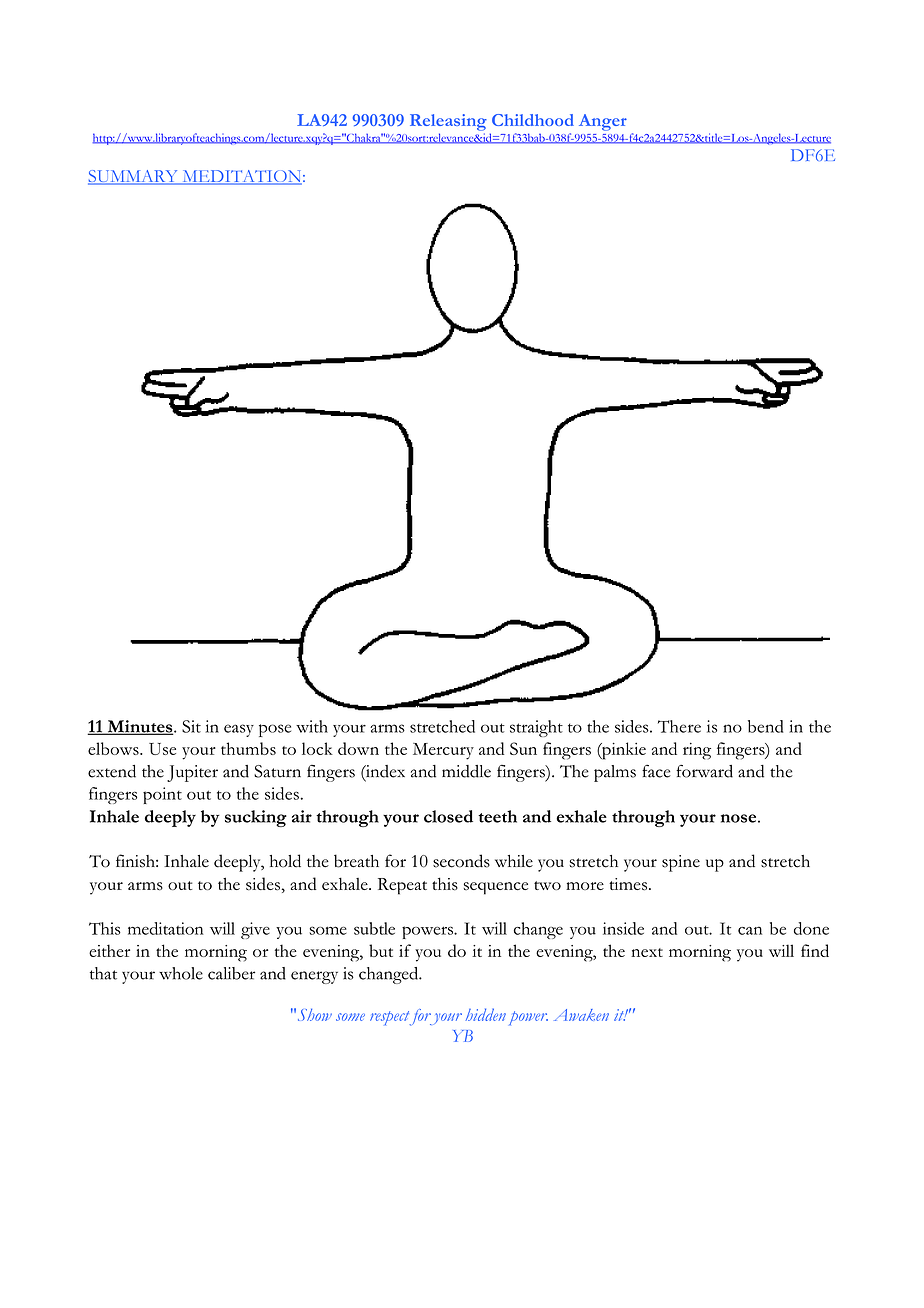  What do you see at coordinates (448, 122) in the document?
I see `Releasing` at bounding box center [448, 122].
